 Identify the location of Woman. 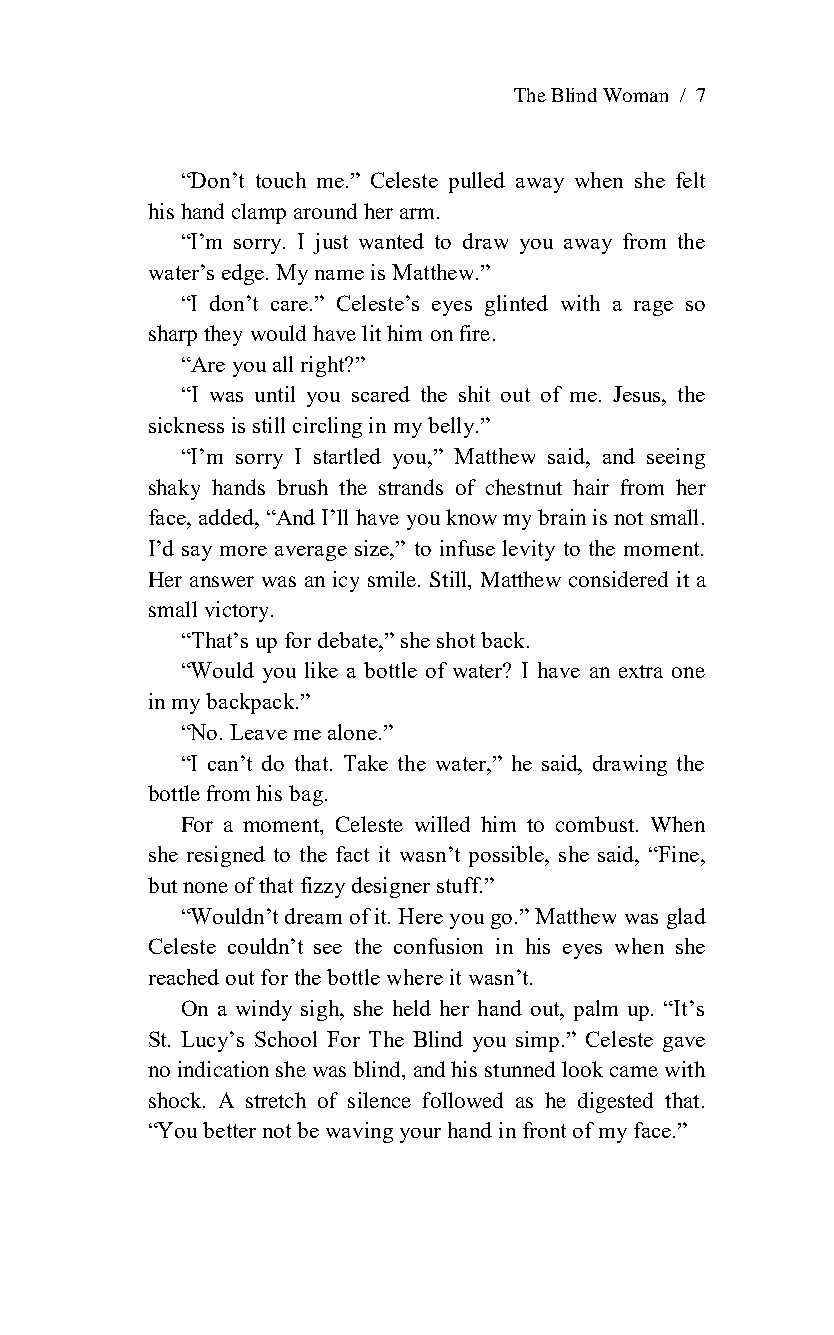
(635, 95).
